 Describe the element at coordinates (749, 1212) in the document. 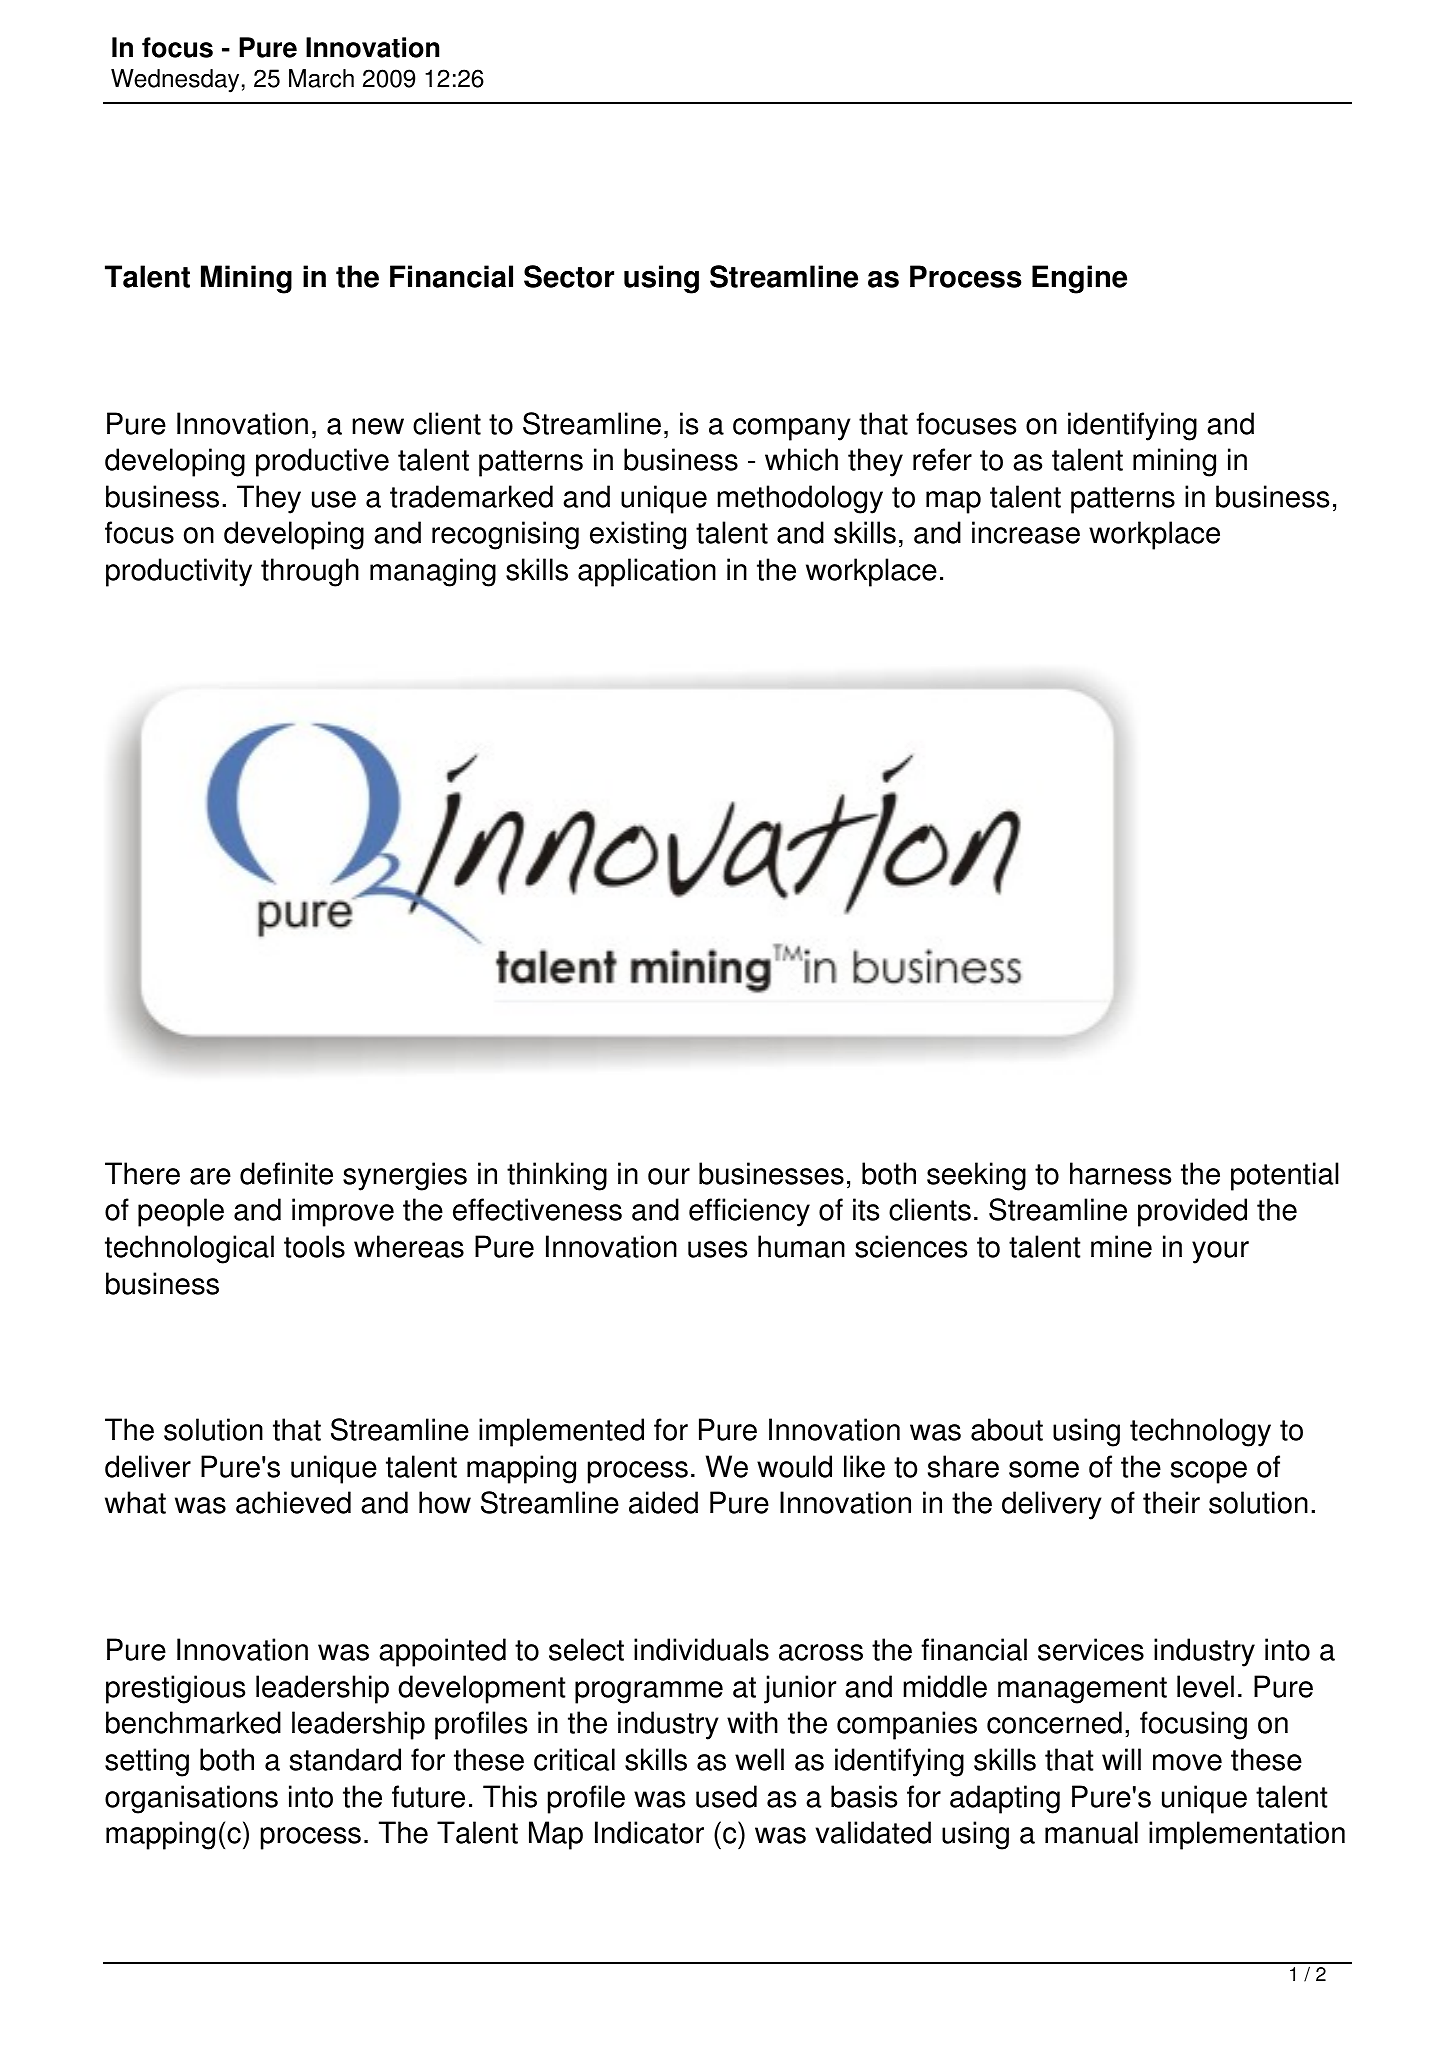

I see `efficiency` at that location.
